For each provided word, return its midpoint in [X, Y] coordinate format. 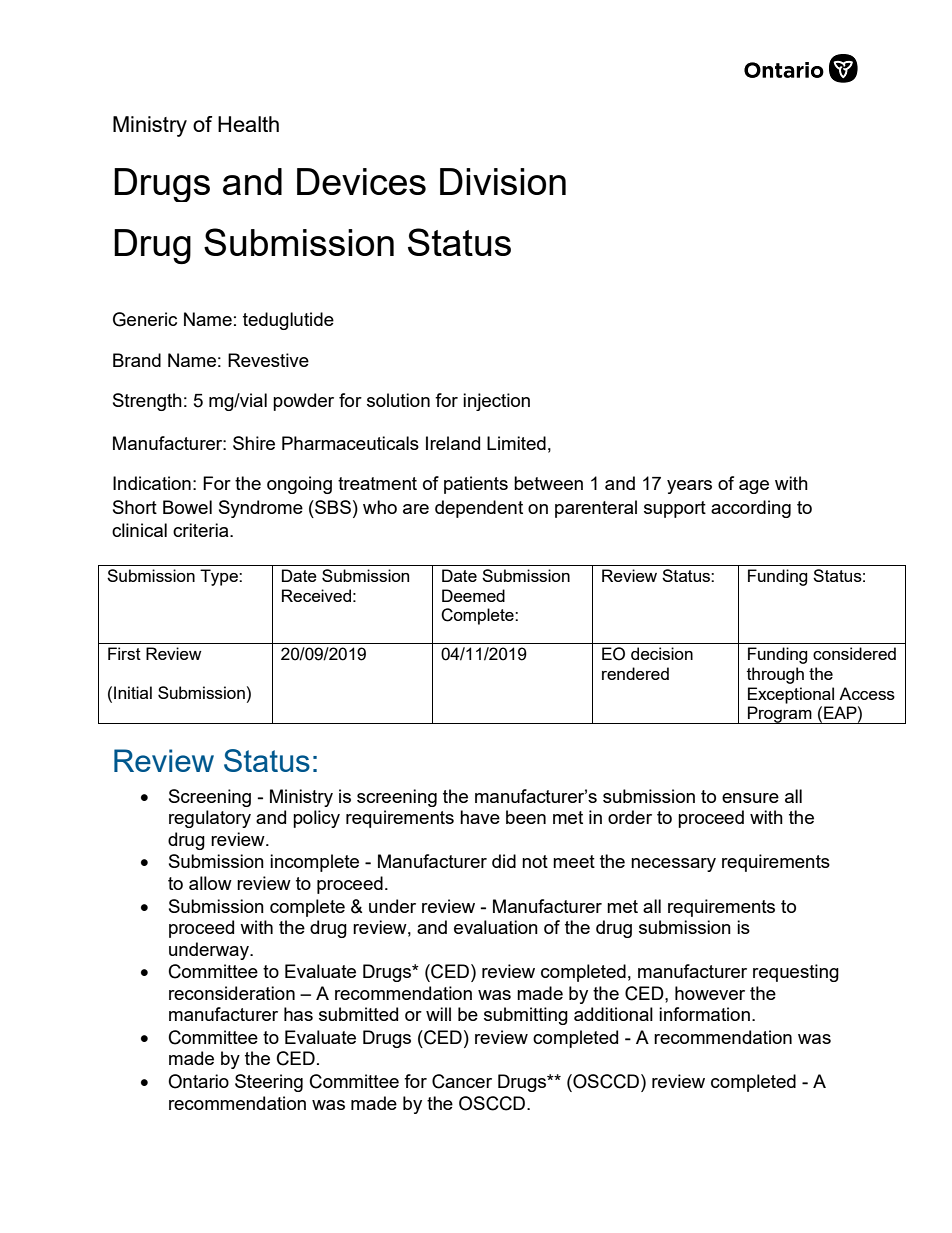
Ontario [198, 1081]
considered [854, 653]
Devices [361, 181]
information [704, 1014]
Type [220, 577]
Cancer [462, 1081]
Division [503, 181]
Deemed [473, 595]
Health [248, 124]
